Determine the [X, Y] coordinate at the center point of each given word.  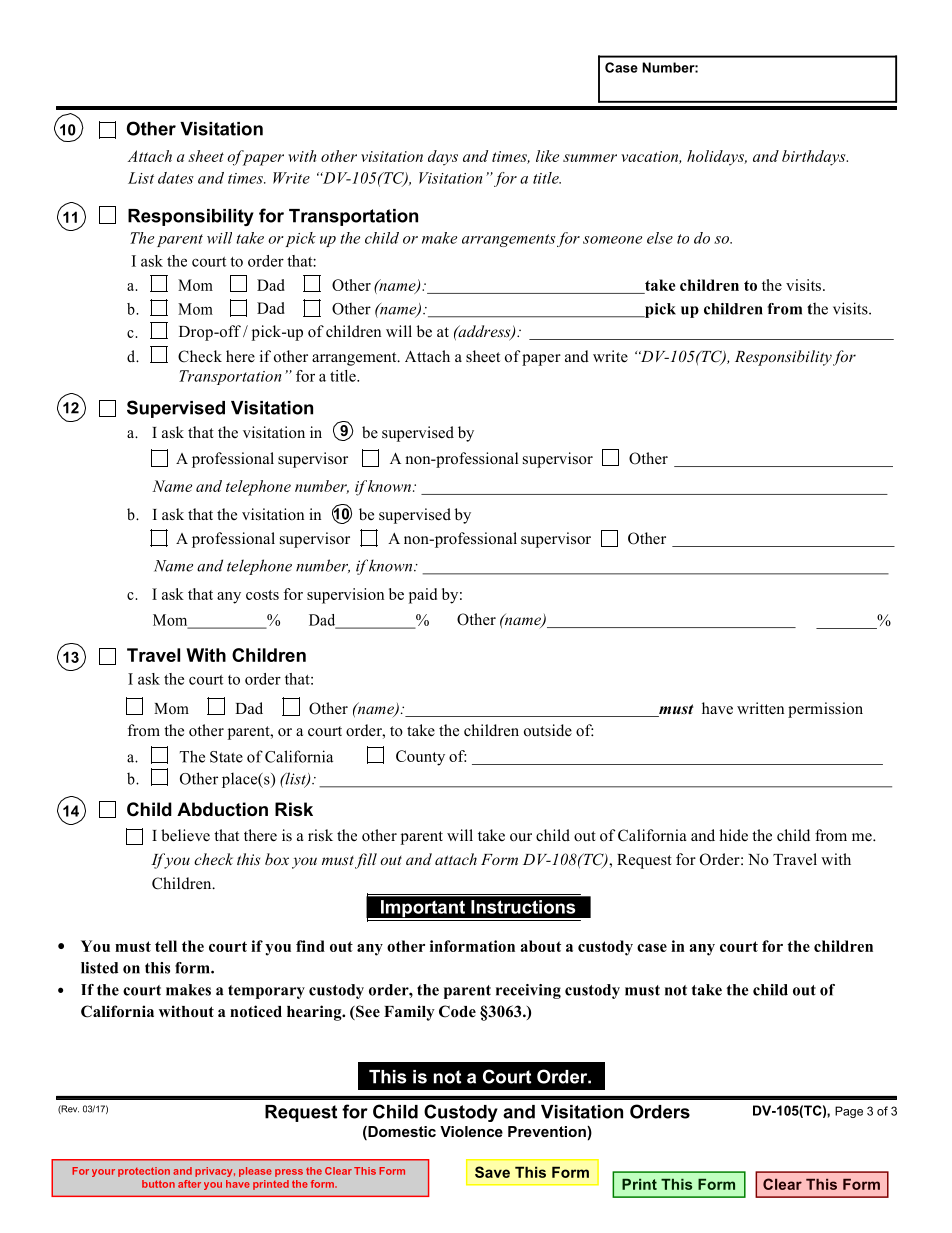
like [547, 156]
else [660, 238]
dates [176, 178]
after [189, 1184]
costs [262, 595]
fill [366, 861]
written [760, 708]
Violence [471, 1131]
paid [423, 596]
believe [185, 835]
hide [733, 835]
